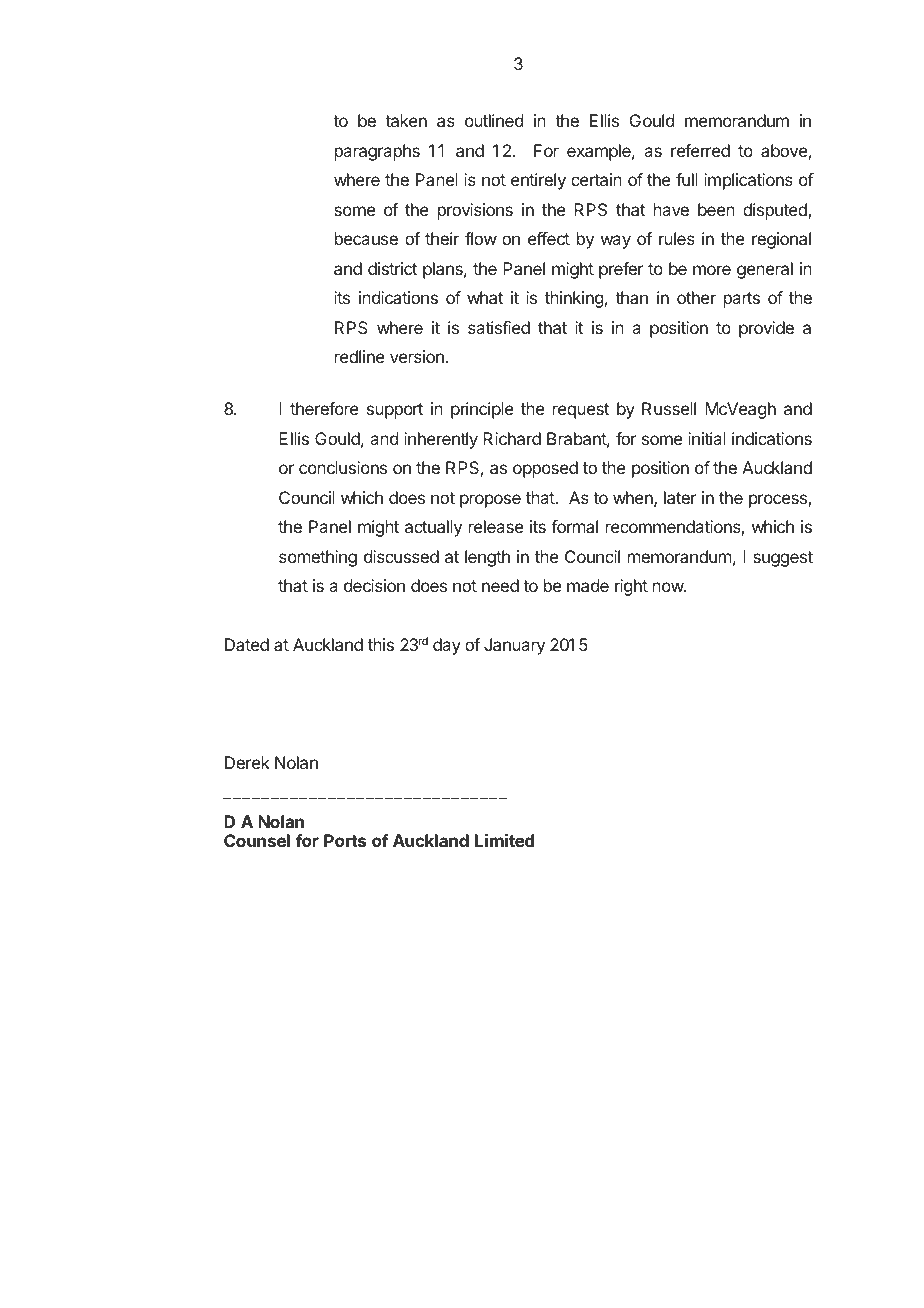 The height and width of the screenshot is (1308, 924). What do you see at coordinates (700, 150) in the screenshot?
I see `referred` at bounding box center [700, 150].
